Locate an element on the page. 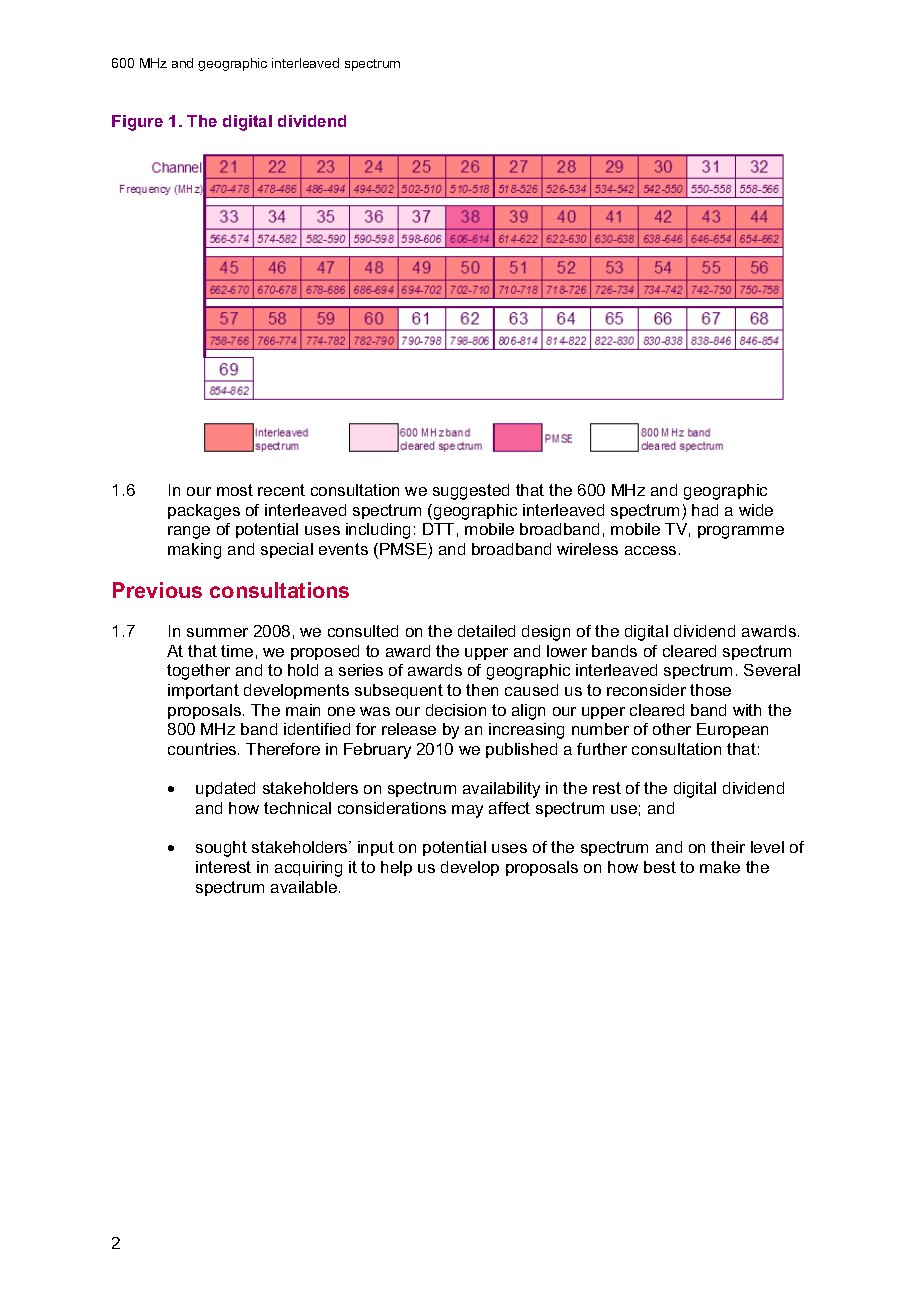 The width and height of the page is (924, 1308). Figure is located at coordinates (137, 123).
